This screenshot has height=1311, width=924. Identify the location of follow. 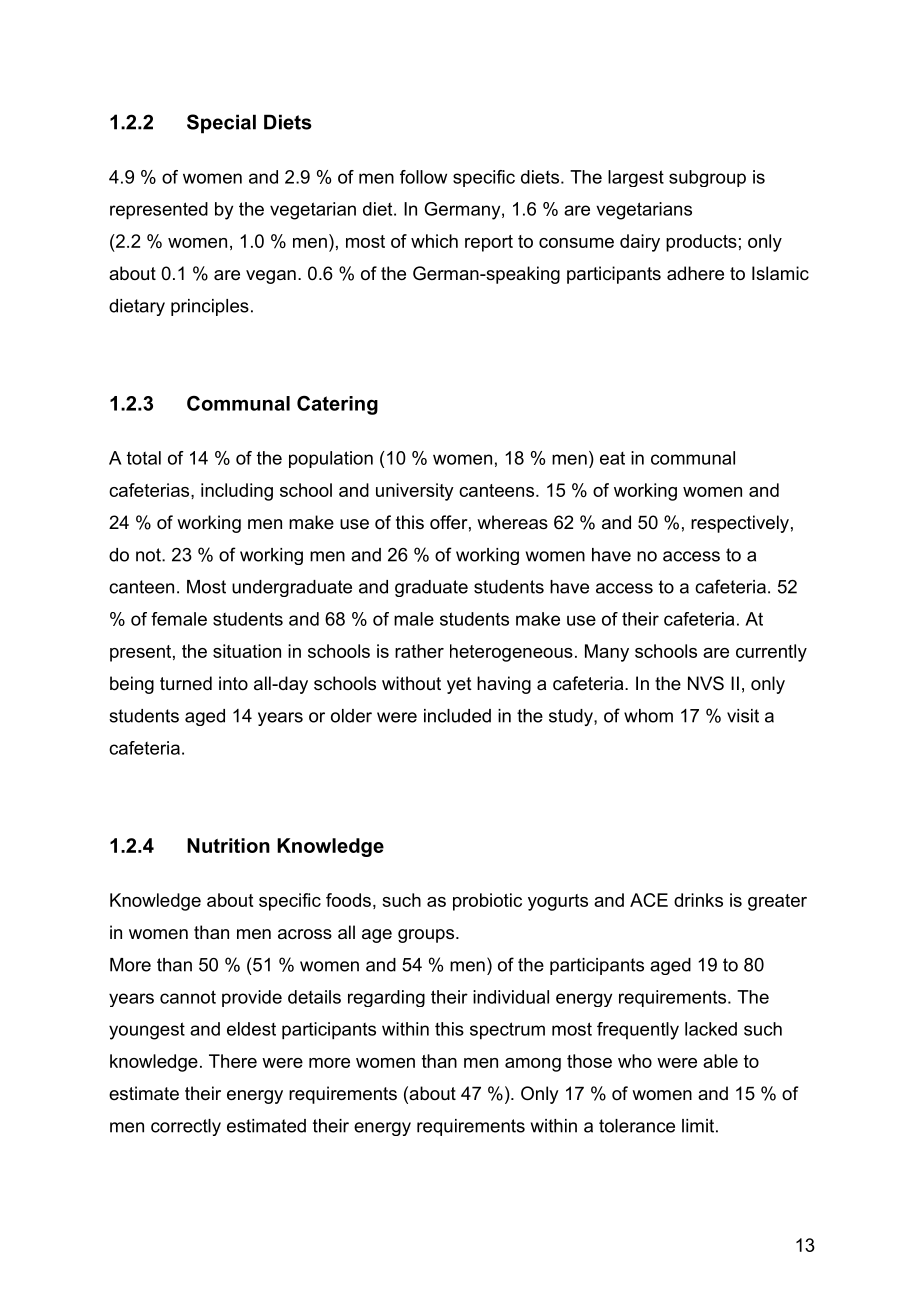
(423, 177).
